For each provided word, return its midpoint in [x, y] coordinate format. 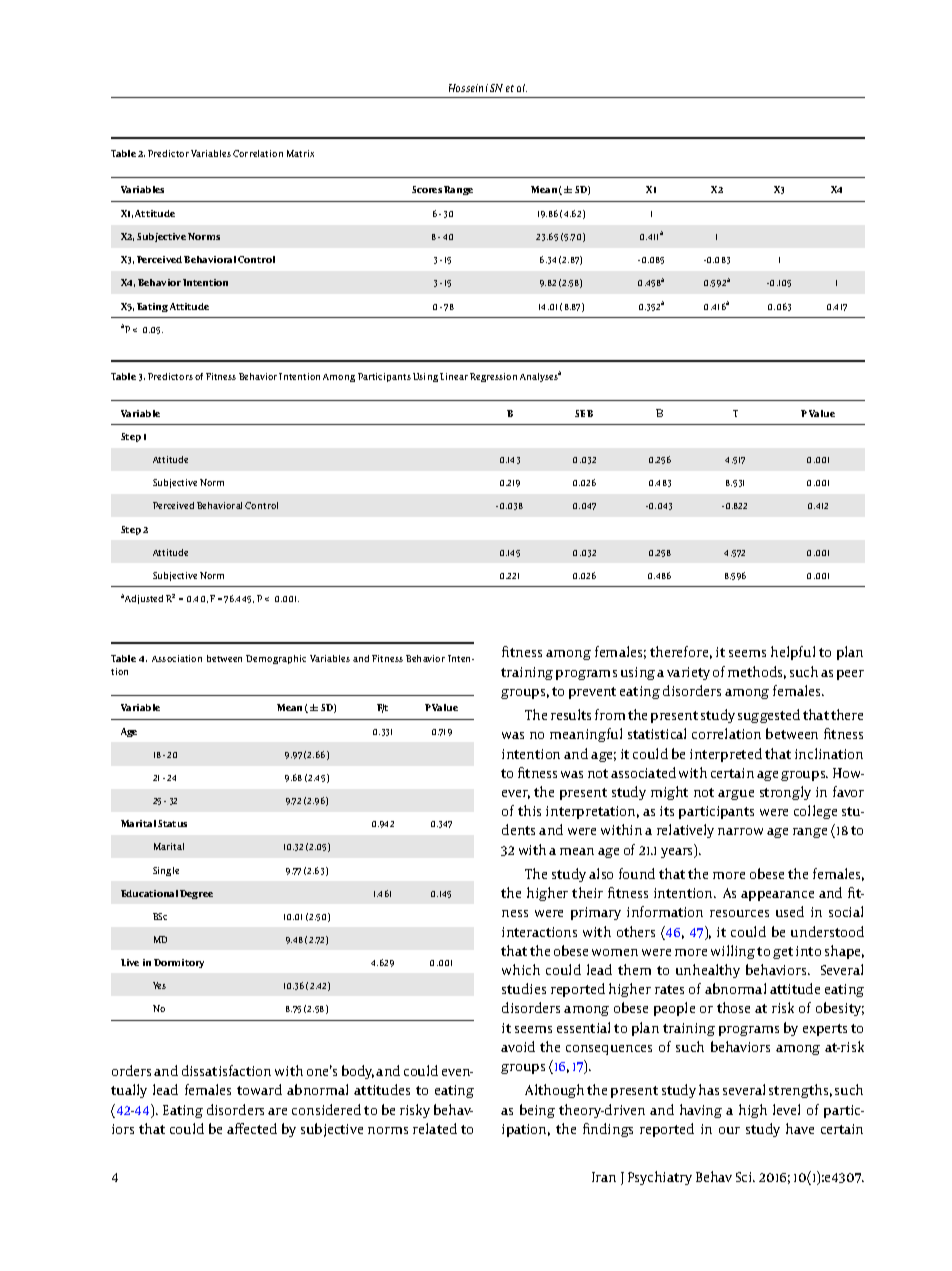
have [800, 1128]
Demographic [276, 659]
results [571, 714]
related [435, 1128]
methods [757, 672]
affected [252, 1128]
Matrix [300, 153]
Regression [495, 377]
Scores [427, 189]
